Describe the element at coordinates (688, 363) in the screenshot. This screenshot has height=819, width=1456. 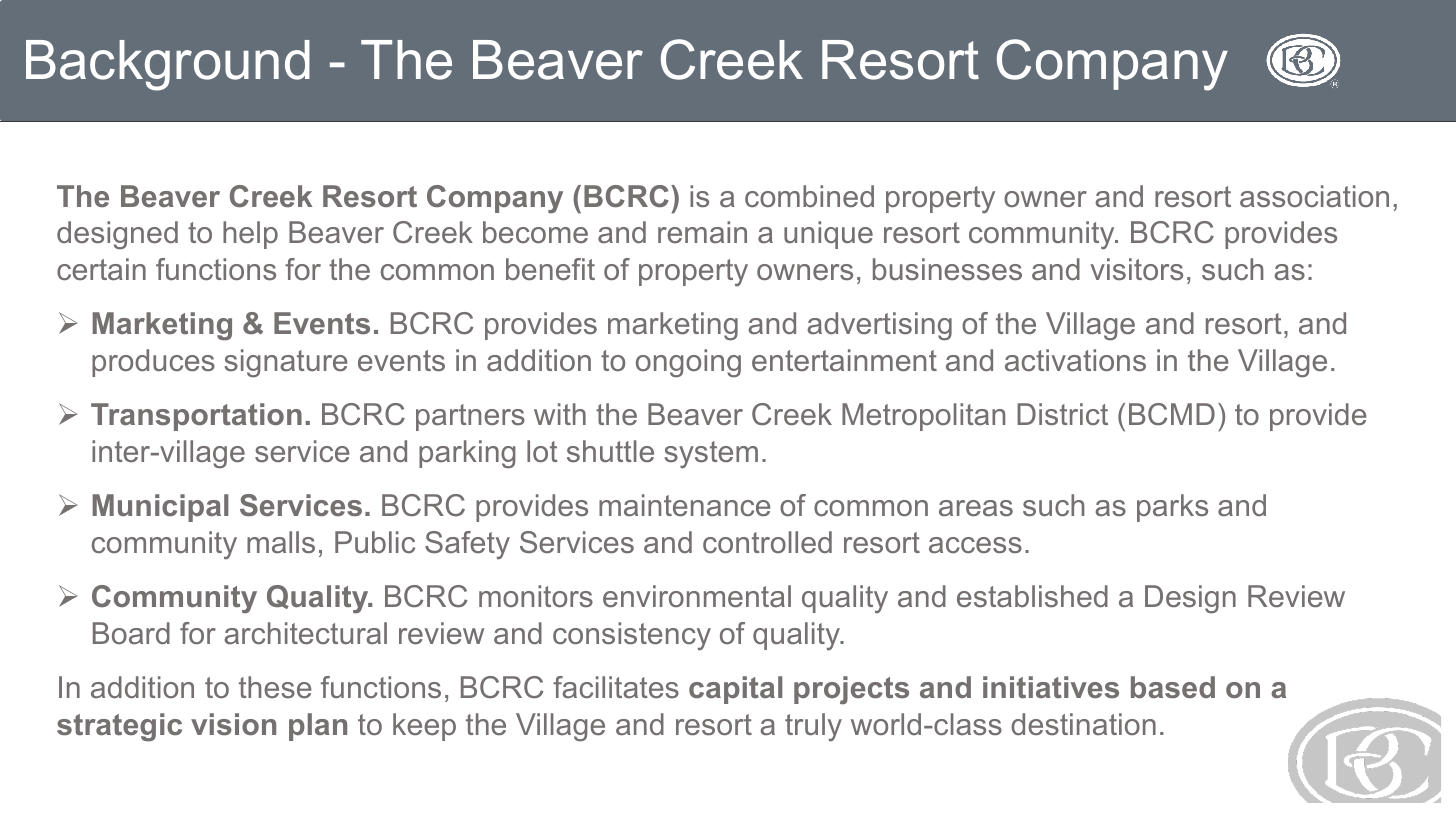
I see `ongoing` at that location.
